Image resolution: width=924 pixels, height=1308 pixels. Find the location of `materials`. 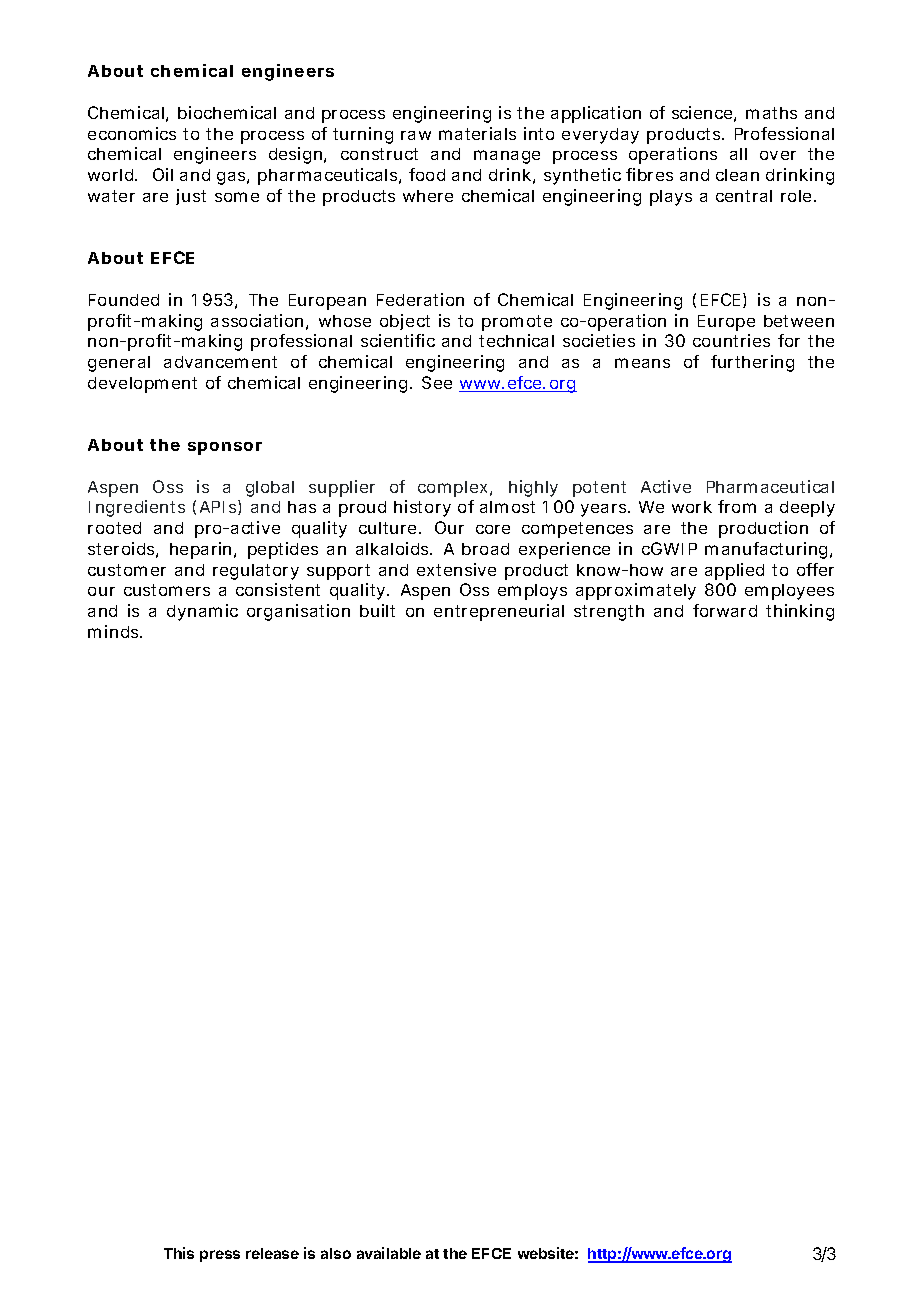

materials is located at coordinates (477, 133).
